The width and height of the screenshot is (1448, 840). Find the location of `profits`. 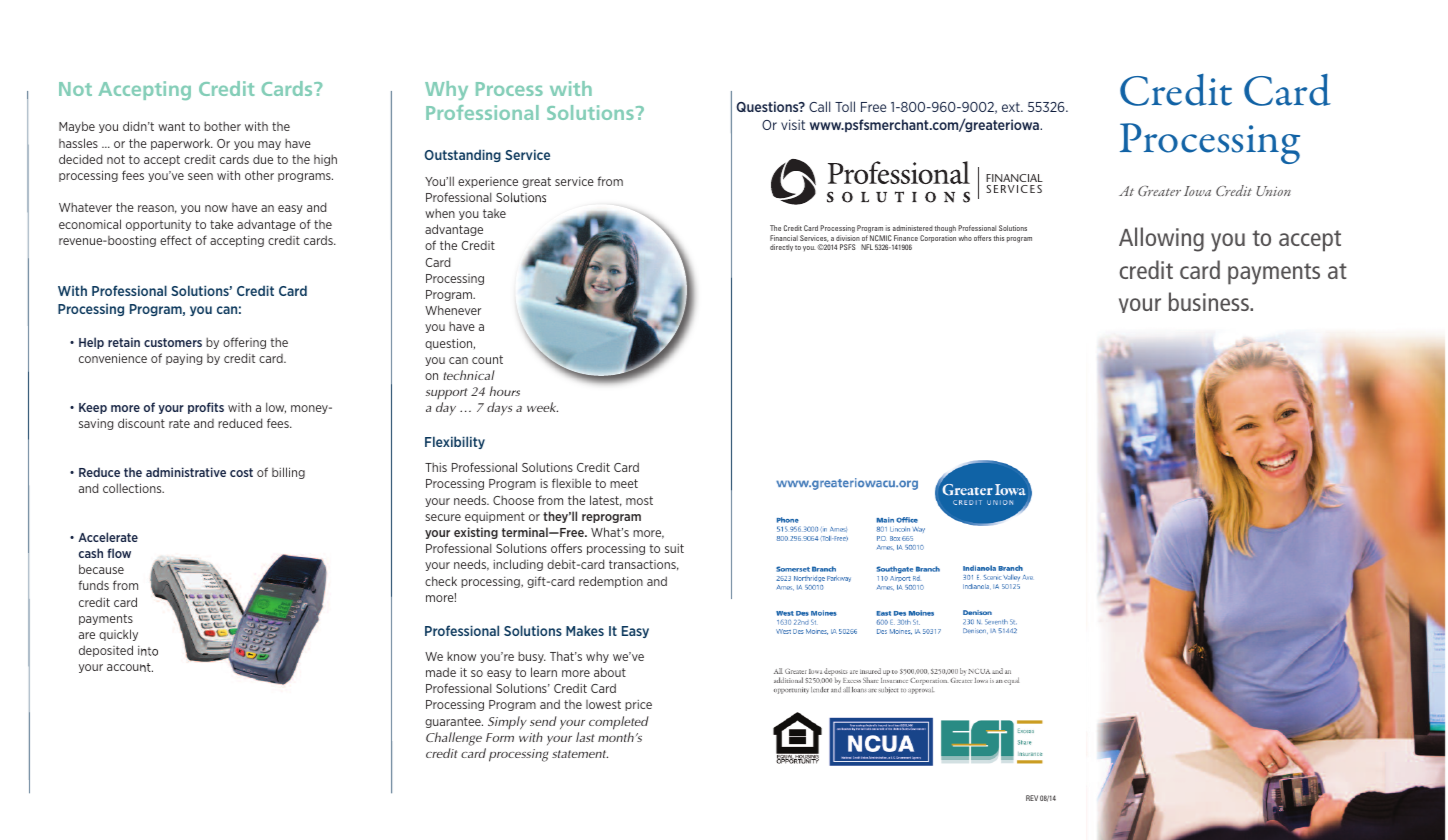

profits is located at coordinates (206, 408).
